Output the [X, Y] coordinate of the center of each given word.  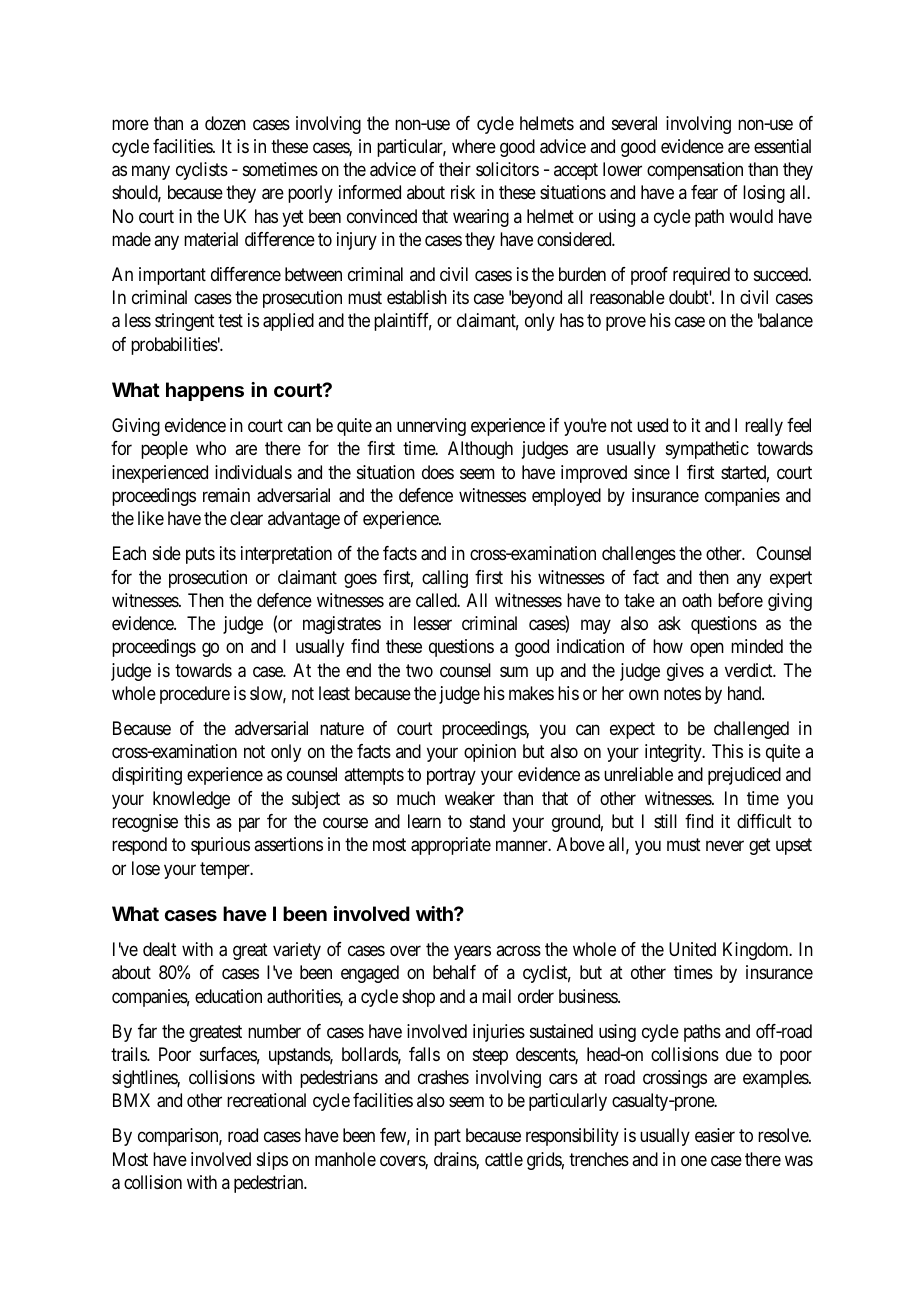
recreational [266, 1100]
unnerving [431, 427]
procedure [195, 695]
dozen [225, 123]
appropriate [451, 846]
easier [715, 1135]
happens [205, 391]
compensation [695, 171]
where [474, 146]
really [764, 427]
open [707, 650]
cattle [504, 1159]
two [419, 670]
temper [226, 870]
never [725, 846]
